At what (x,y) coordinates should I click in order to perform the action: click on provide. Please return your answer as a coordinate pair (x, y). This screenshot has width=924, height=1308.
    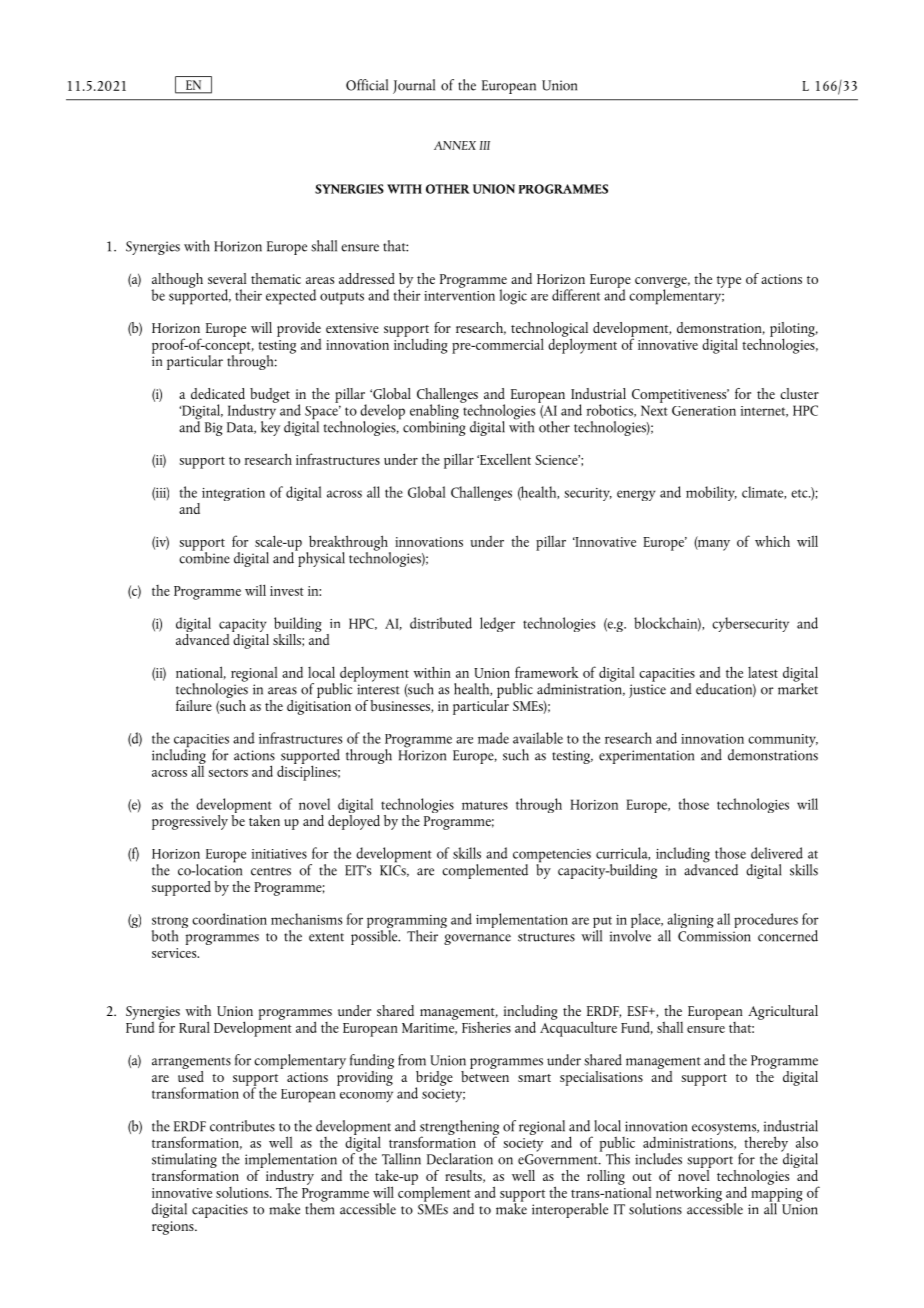
    Looking at the image, I should click on (299, 330).
